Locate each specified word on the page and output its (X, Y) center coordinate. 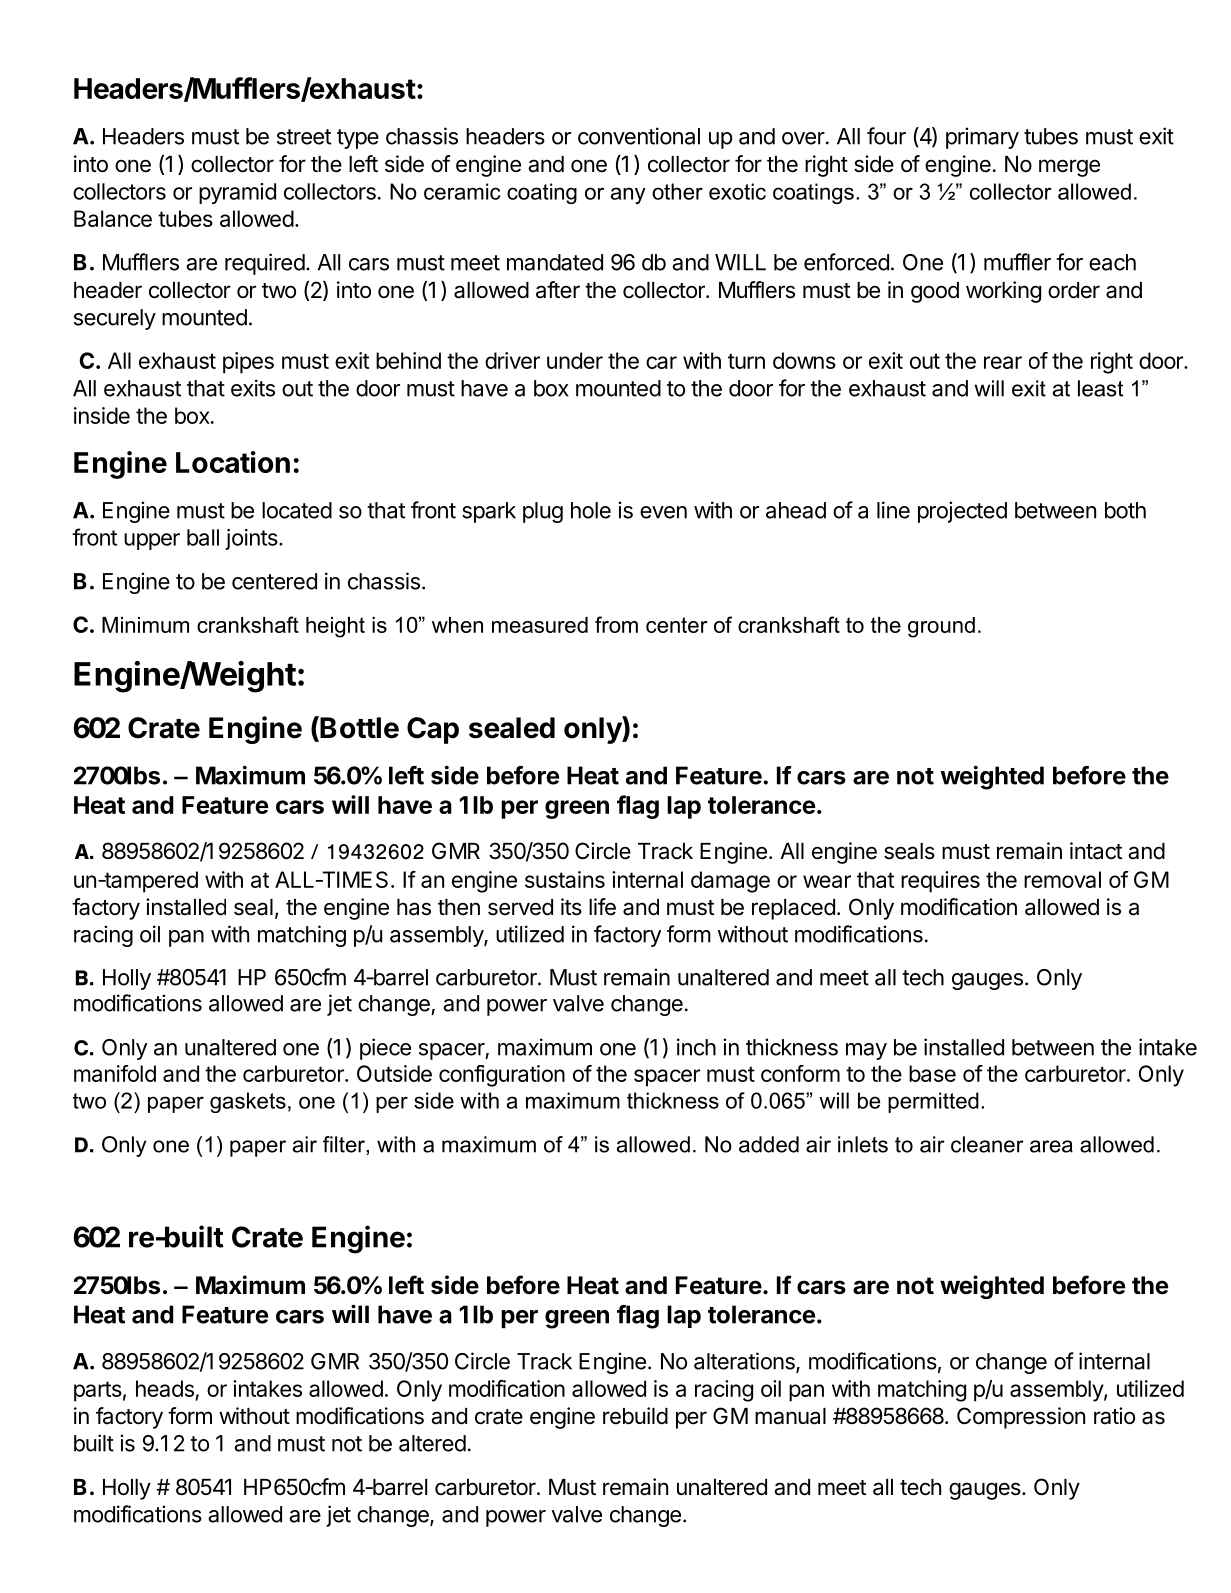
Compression (1021, 1418)
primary (982, 138)
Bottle (358, 728)
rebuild (635, 1416)
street (304, 137)
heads (165, 1388)
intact (1096, 851)
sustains (565, 879)
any (628, 195)
